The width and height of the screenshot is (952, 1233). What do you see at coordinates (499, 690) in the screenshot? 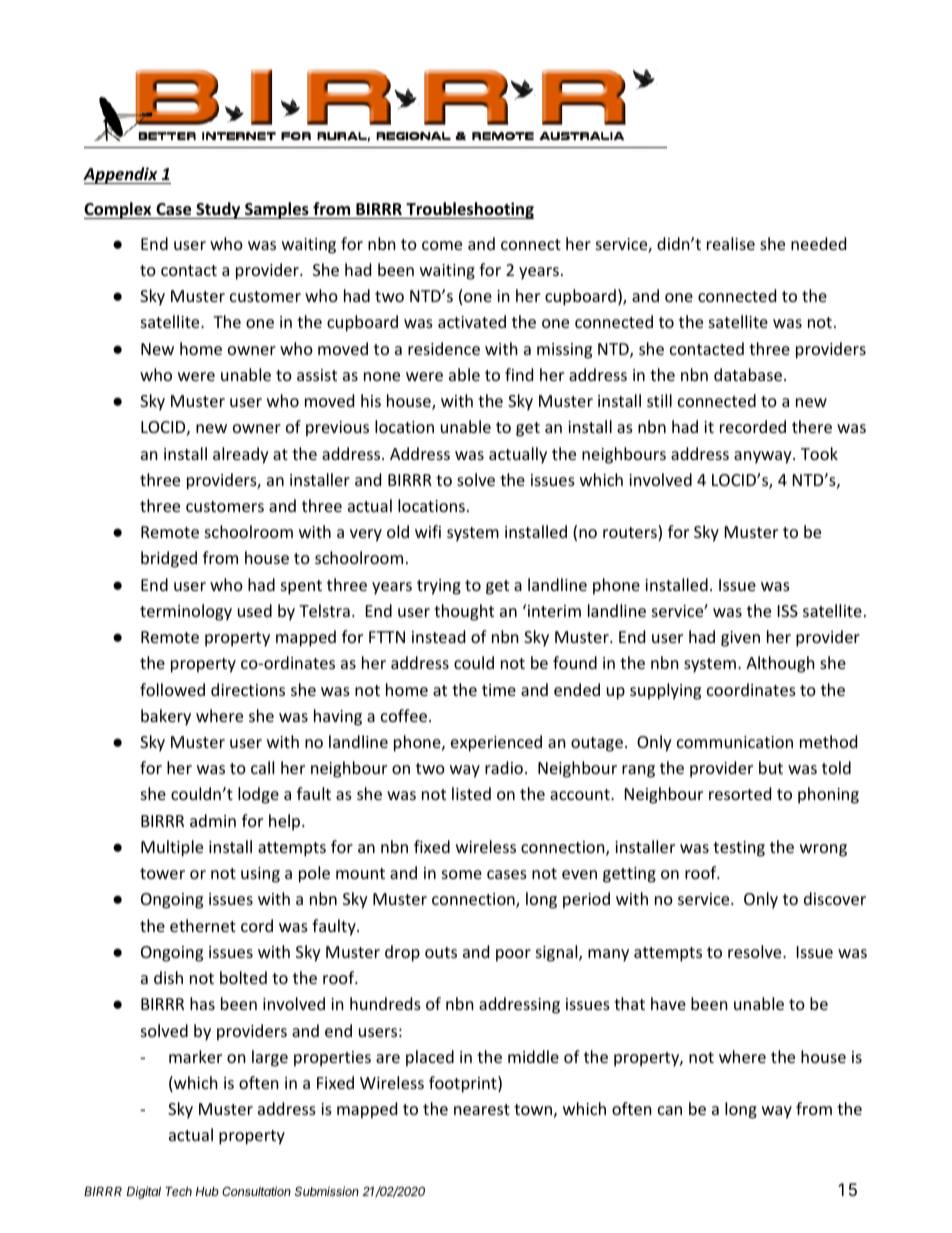
I see `time` at bounding box center [499, 690].
